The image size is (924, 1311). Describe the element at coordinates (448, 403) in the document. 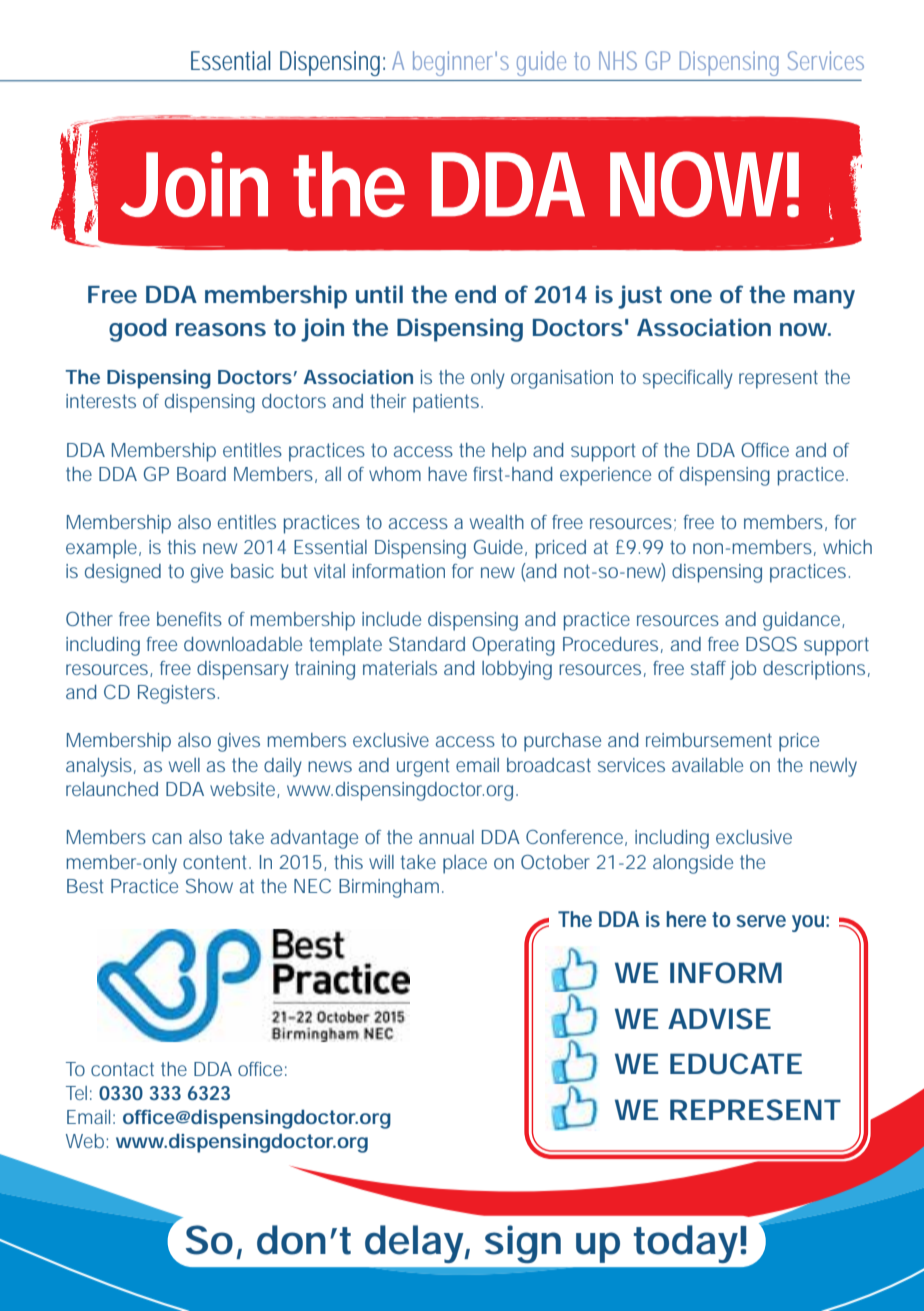

I see `patients` at that location.
